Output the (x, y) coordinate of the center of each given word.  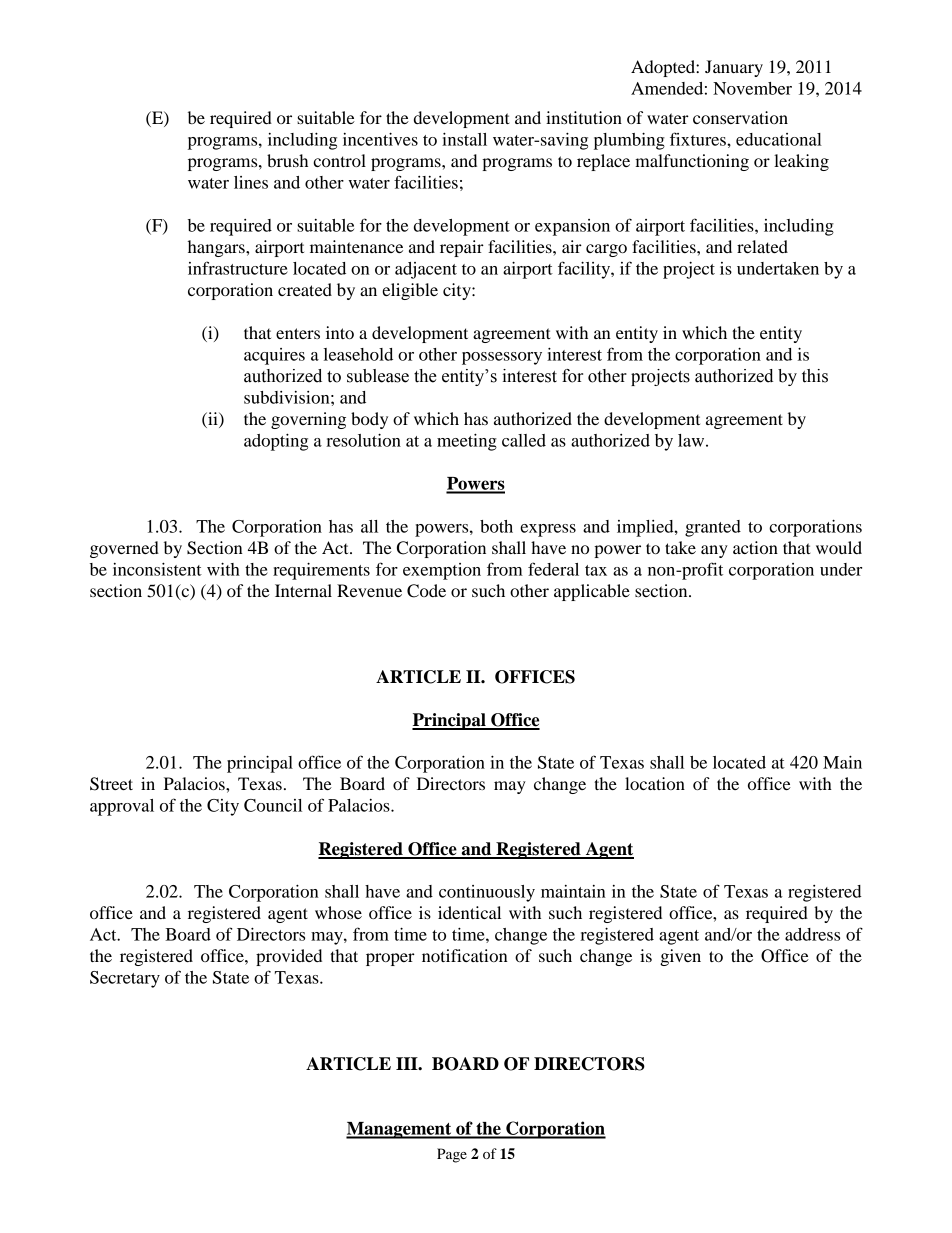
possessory (502, 358)
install (464, 139)
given (680, 957)
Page (452, 1155)
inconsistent (157, 569)
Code (426, 591)
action (755, 547)
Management (400, 1130)
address (812, 934)
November (752, 88)
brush (287, 160)
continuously (487, 893)
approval (122, 807)
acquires (274, 356)
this (815, 376)
